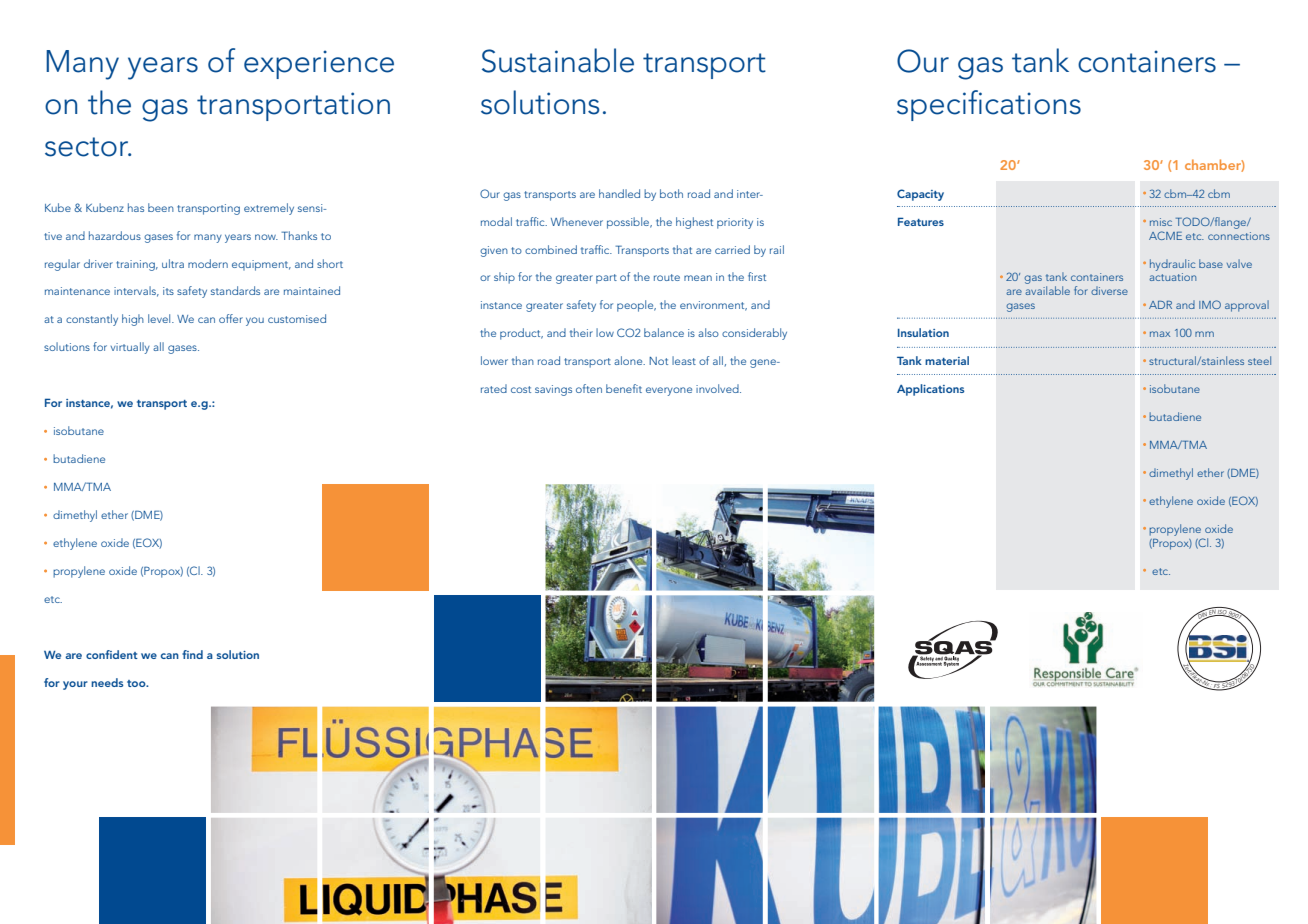 Image resolution: width=1308 pixels, height=924 pixels. I want to click on Sustainable, so click(558, 60).
